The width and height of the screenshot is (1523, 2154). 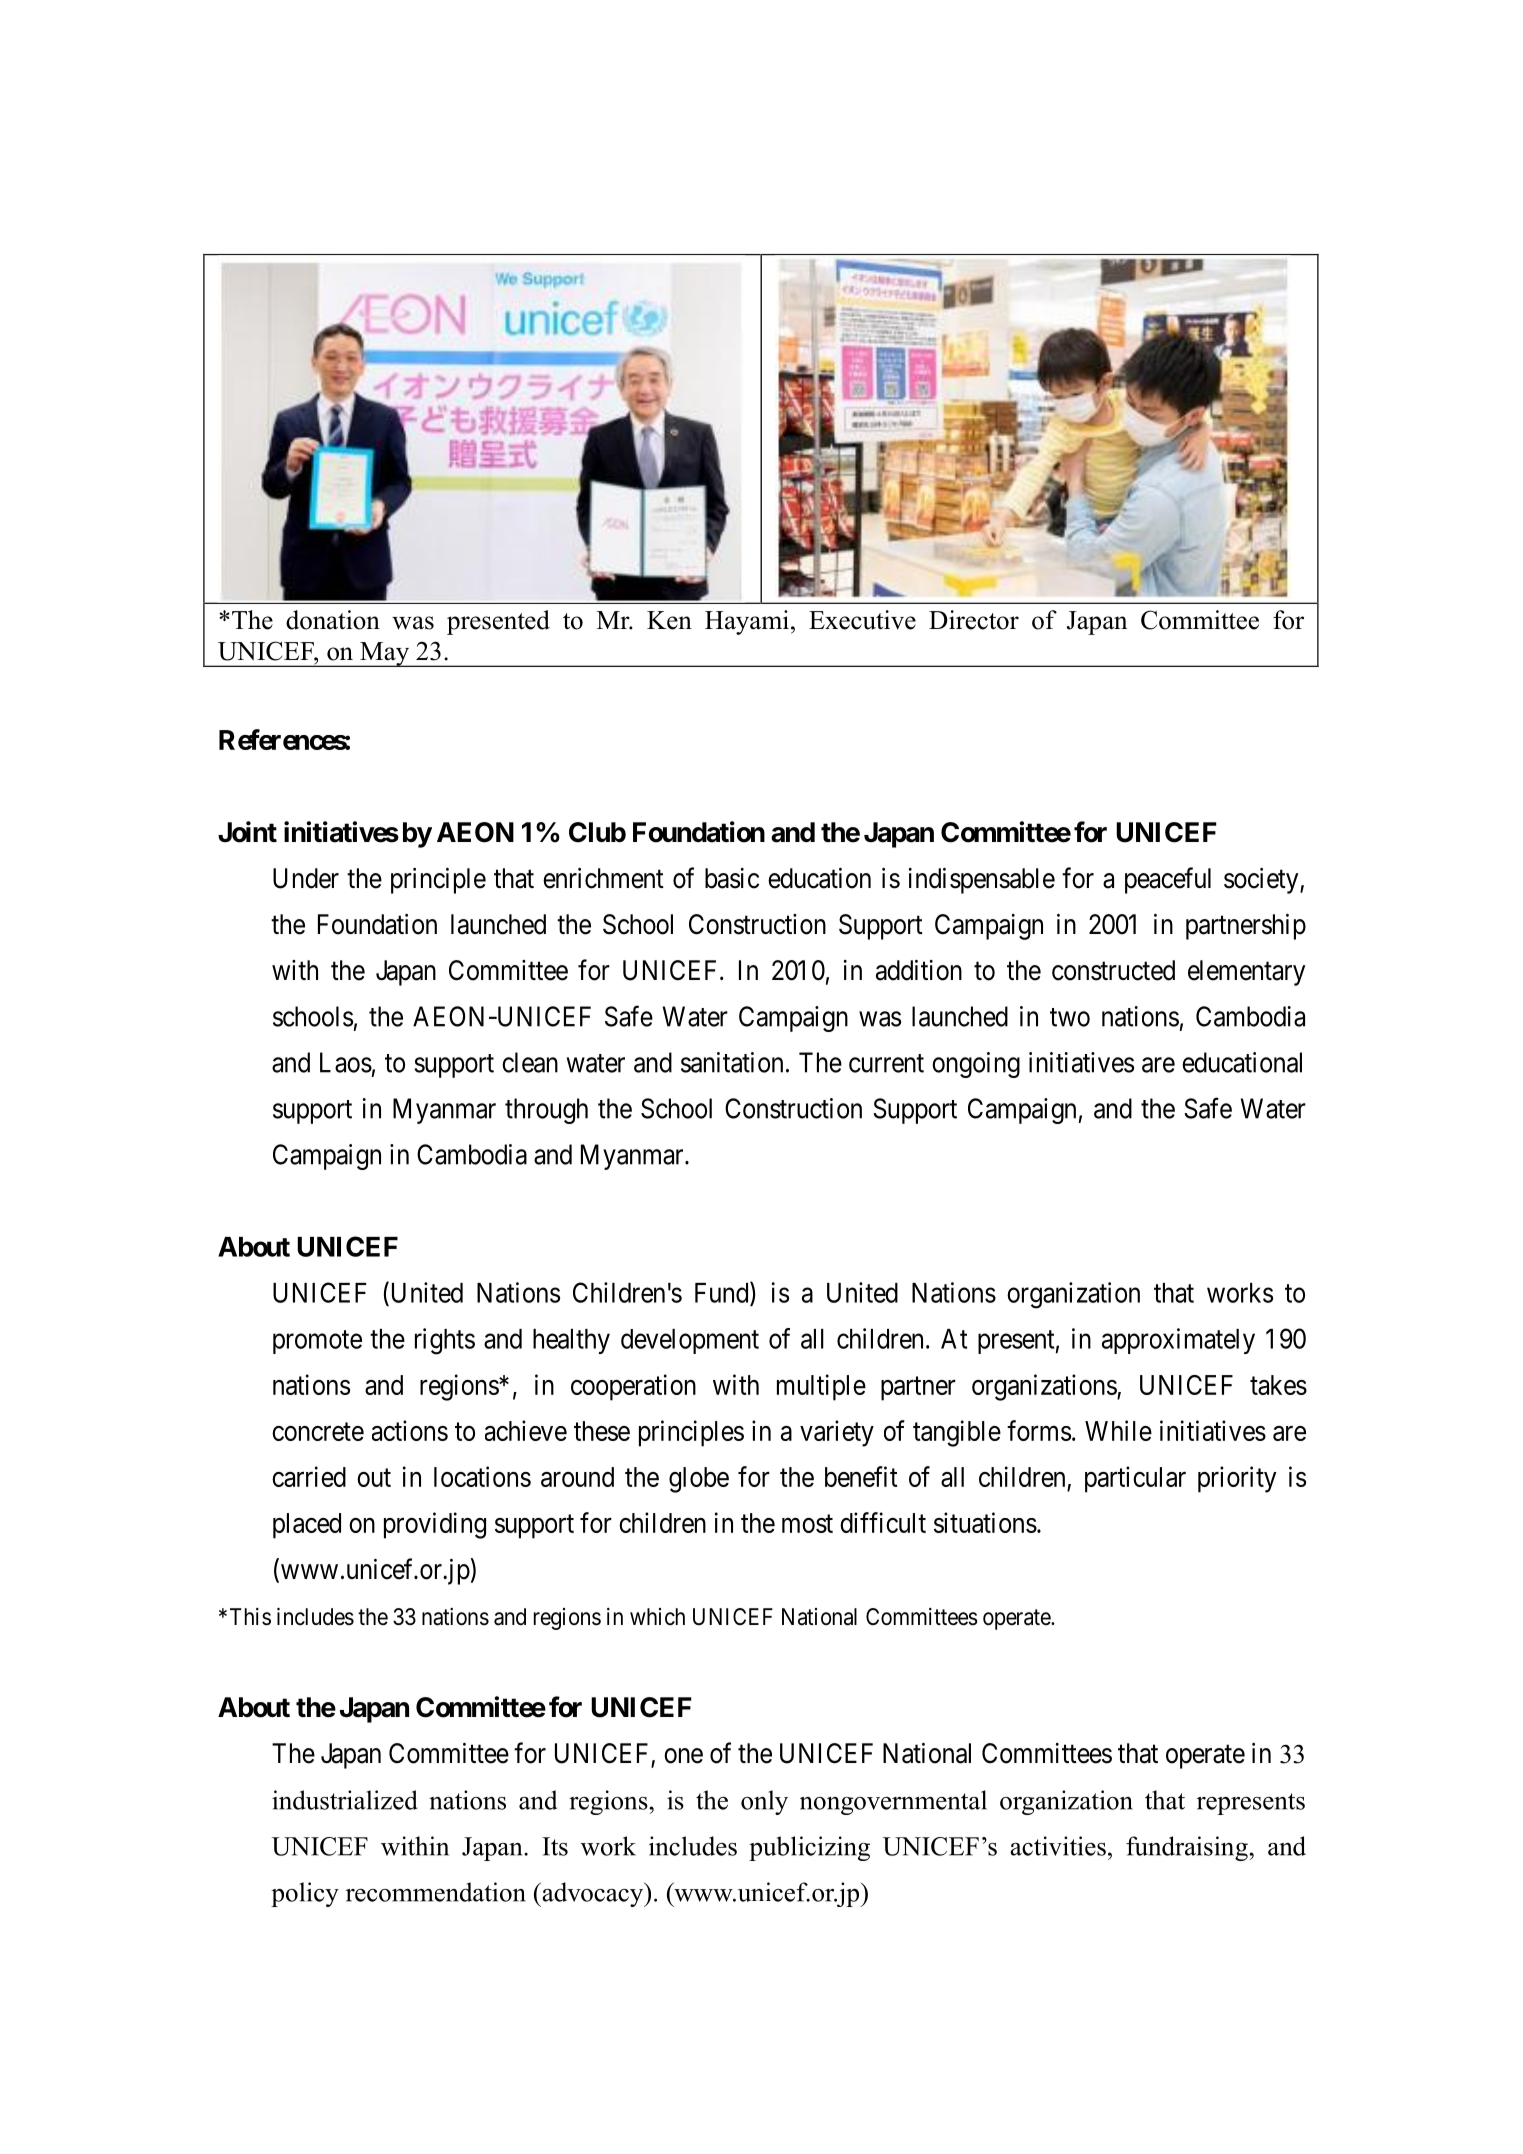 What do you see at coordinates (747, 622) in the screenshot?
I see `Hayami` at bounding box center [747, 622].
